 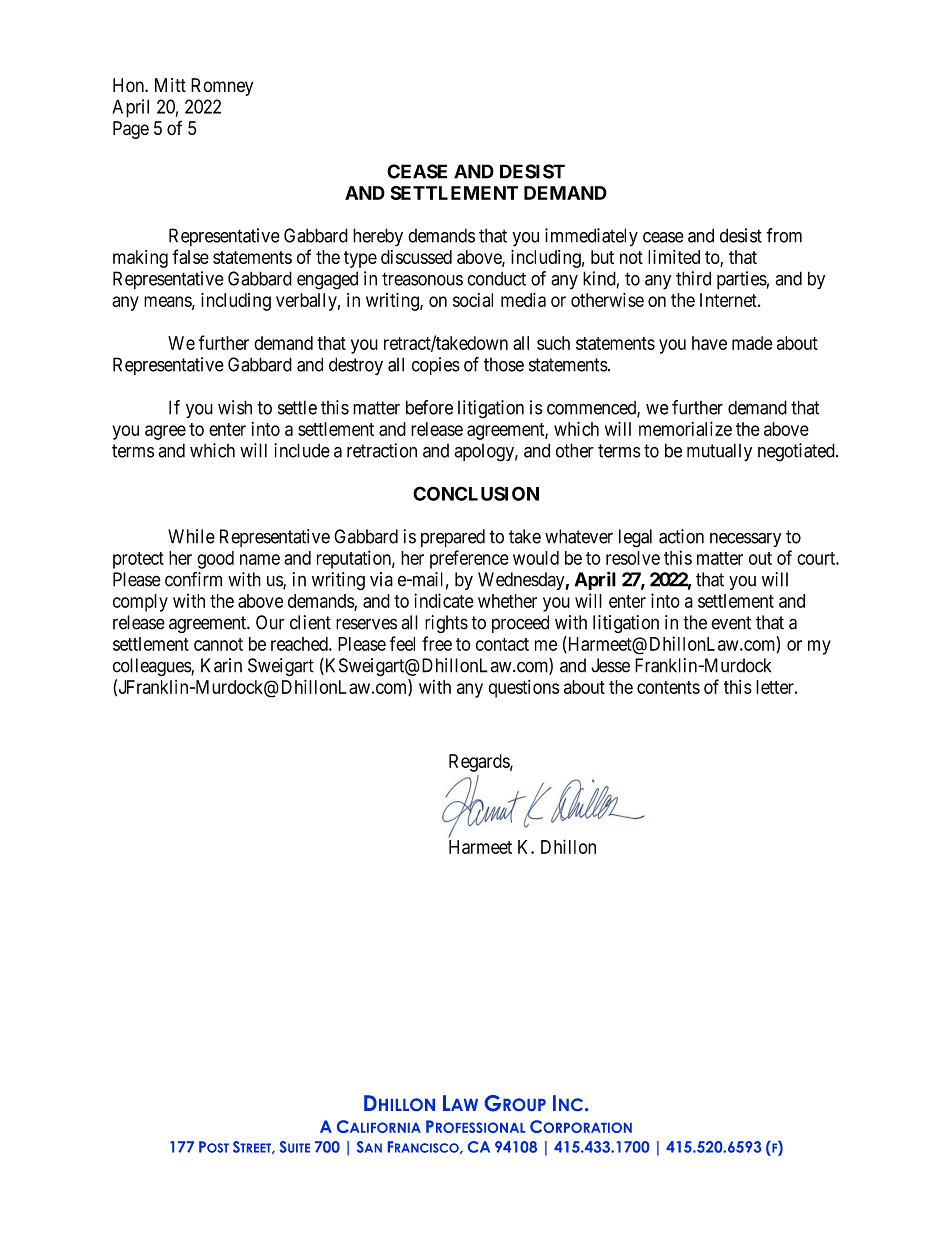 What do you see at coordinates (719, 452) in the page?
I see `mutually` at bounding box center [719, 452].
